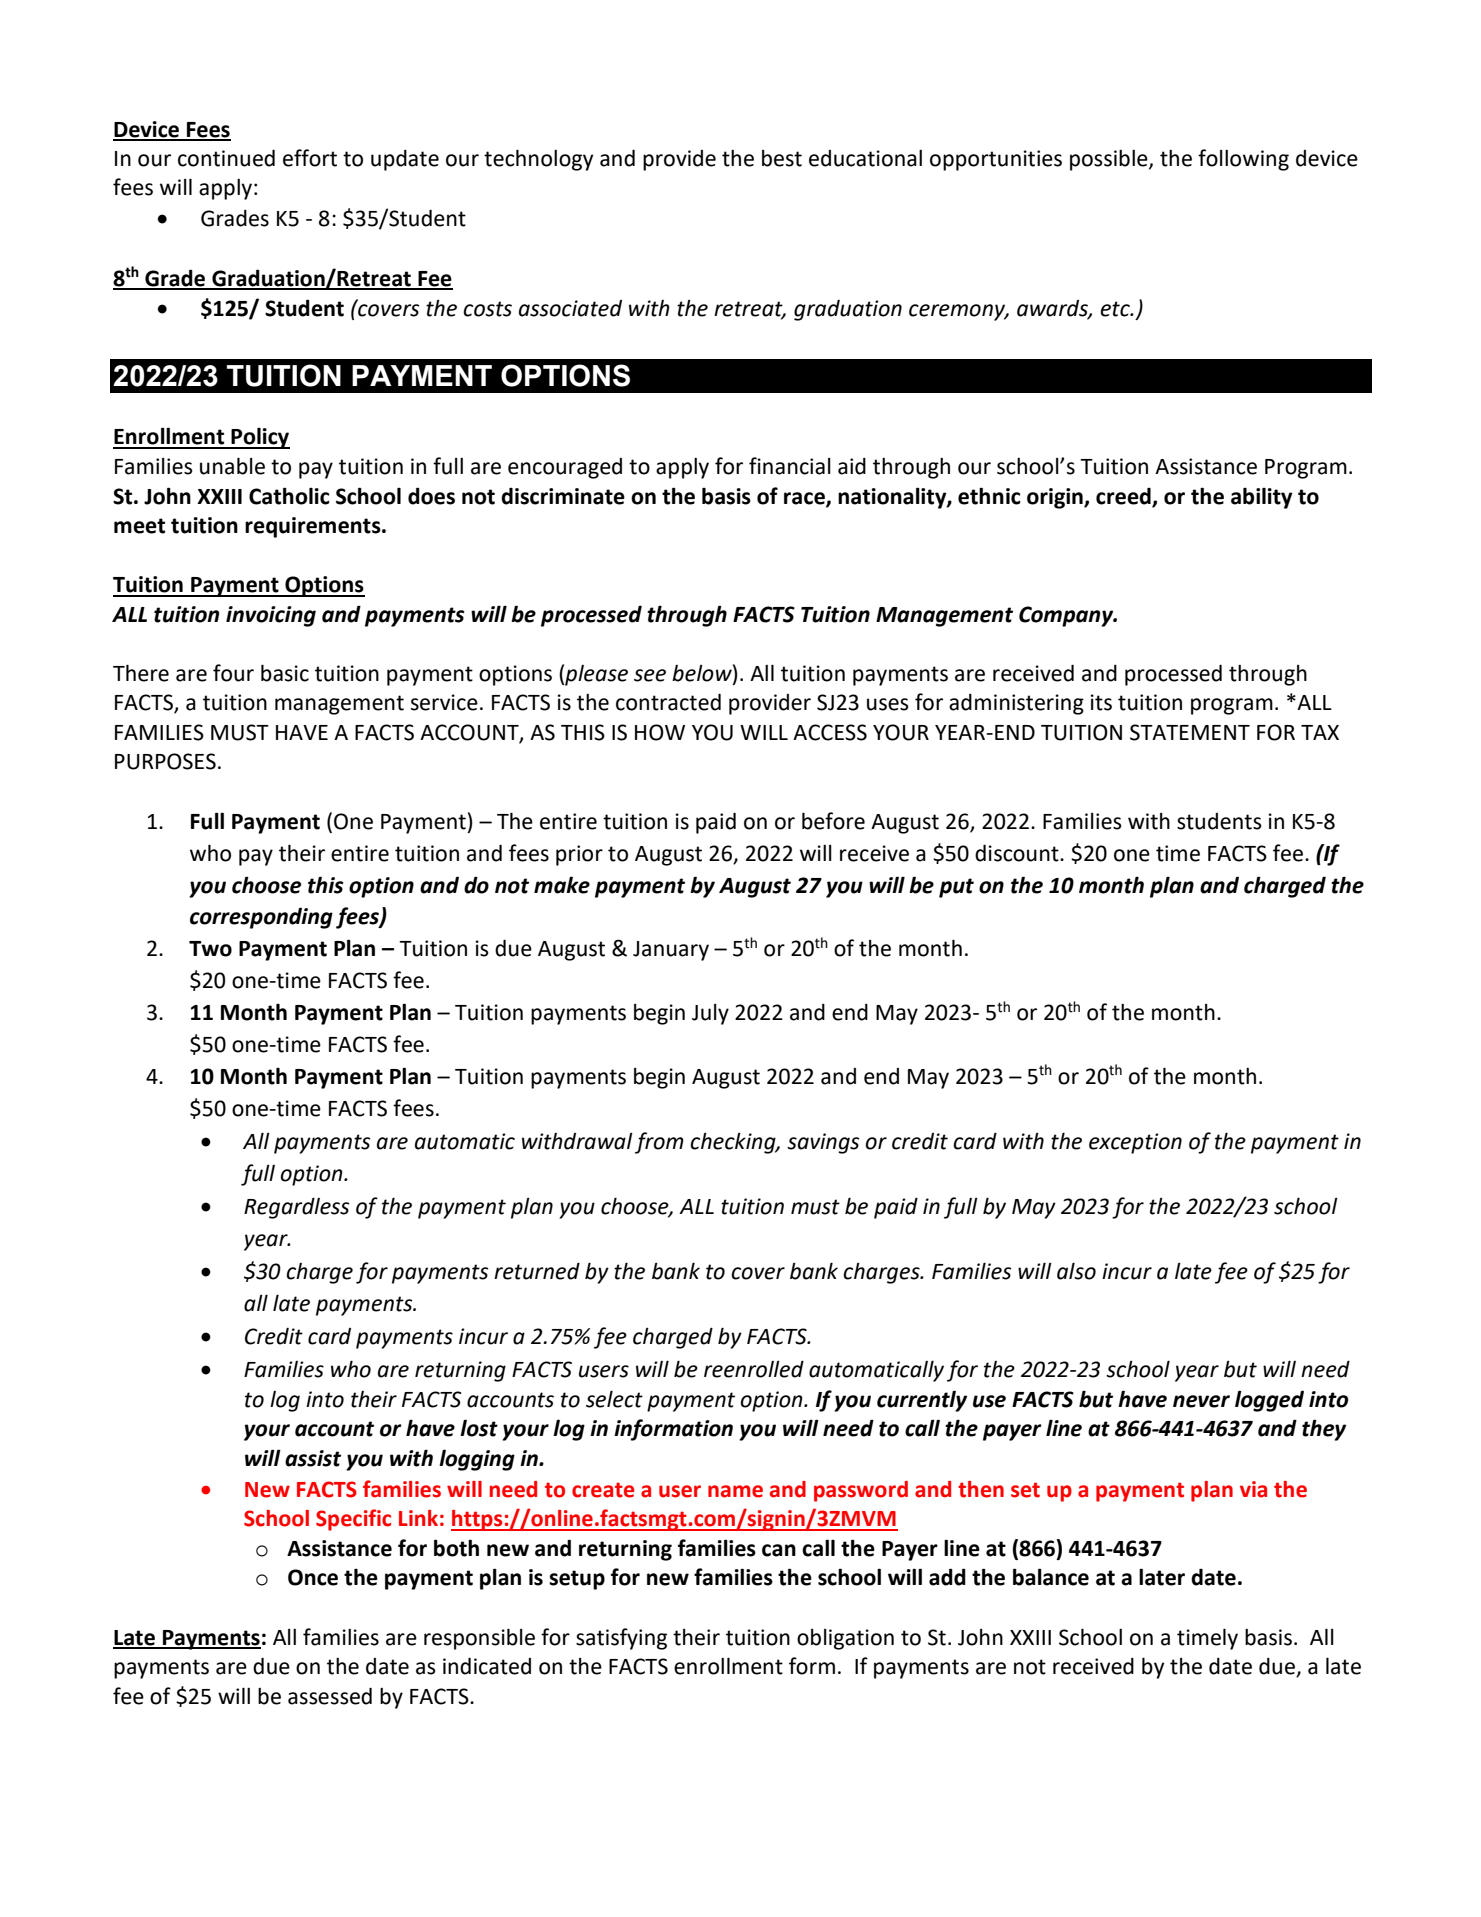  Describe the element at coordinates (1190, 732) in the image. I see `STATEMENT` at that location.
